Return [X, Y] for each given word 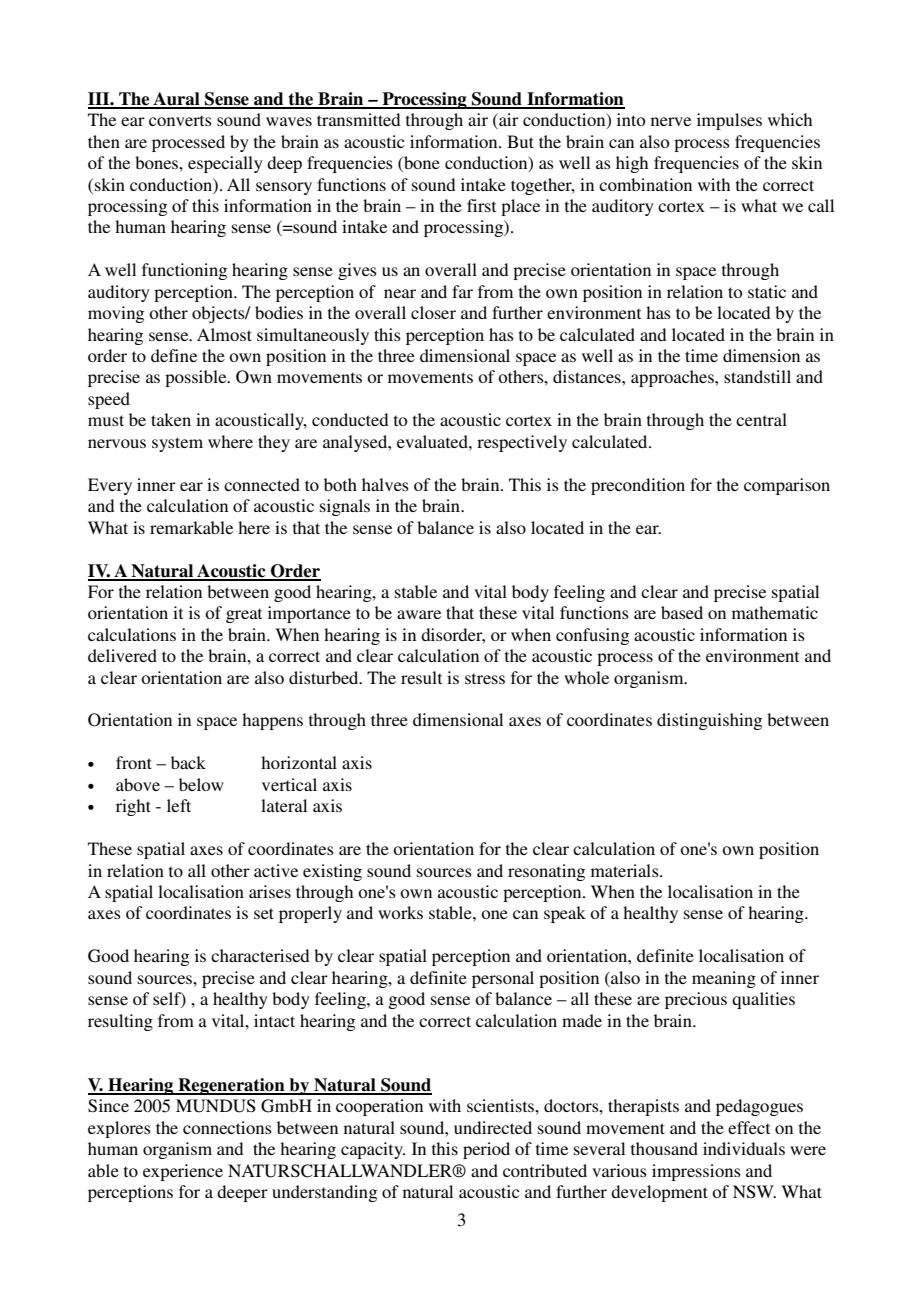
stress [485, 678]
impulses [729, 121]
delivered [122, 655]
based [682, 612]
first [481, 205]
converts [180, 120]
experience [183, 1172]
